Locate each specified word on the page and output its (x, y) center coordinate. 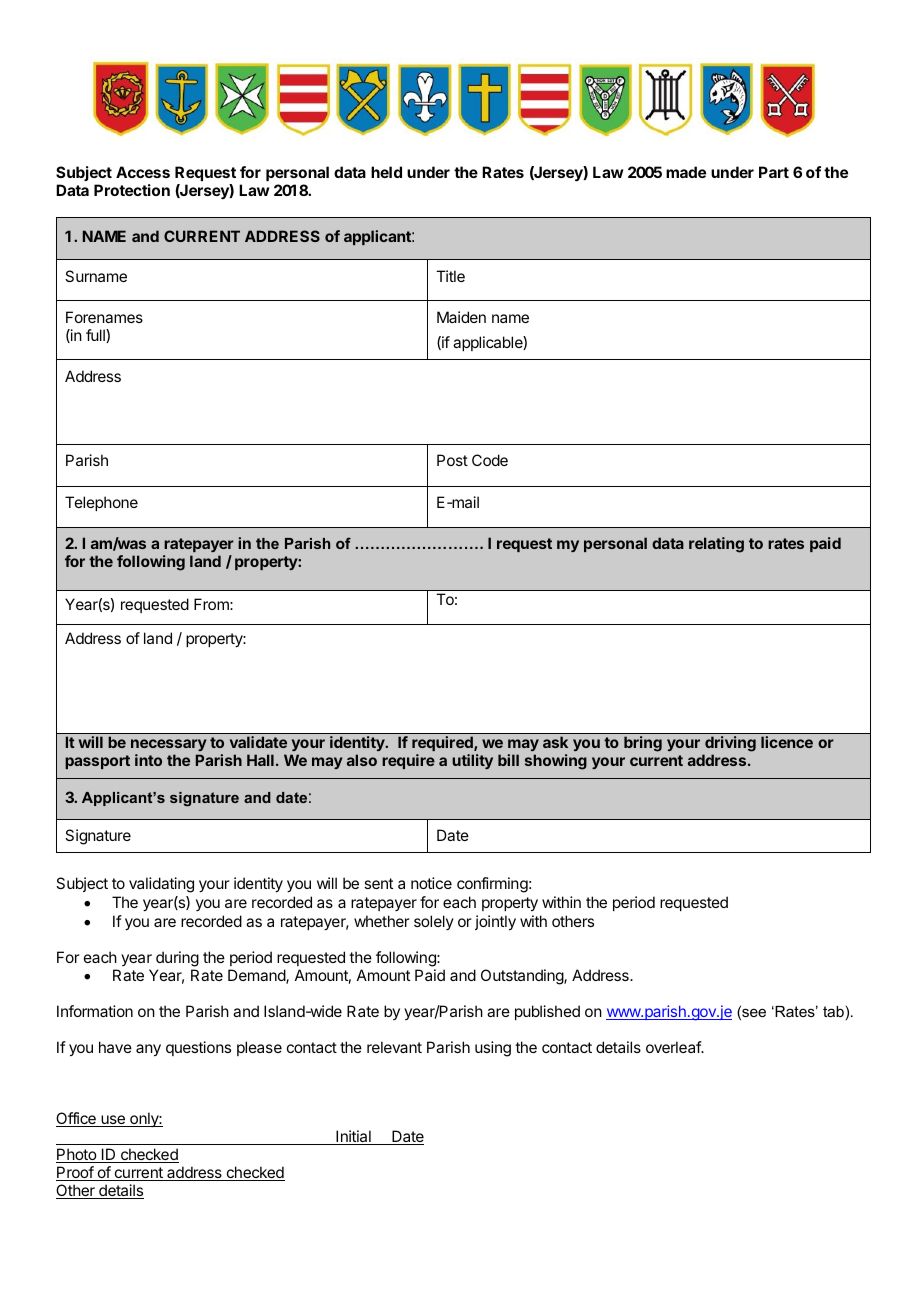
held (386, 172)
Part (774, 172)
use (113, 1121)
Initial (353, 1137)
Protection (132, 190)
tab (833, 1011)
